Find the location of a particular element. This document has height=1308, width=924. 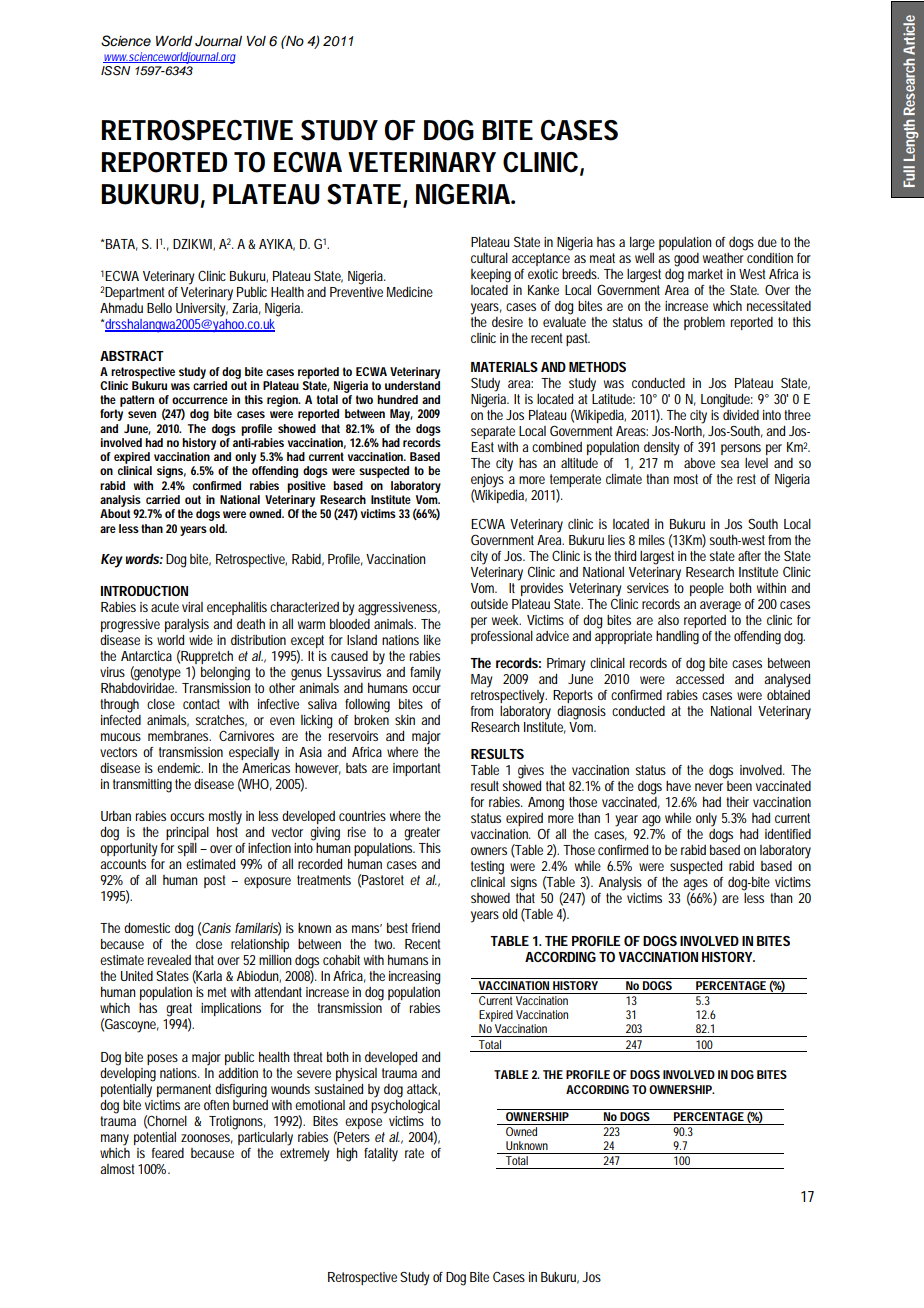

average is located at coordinates (720, 607).
